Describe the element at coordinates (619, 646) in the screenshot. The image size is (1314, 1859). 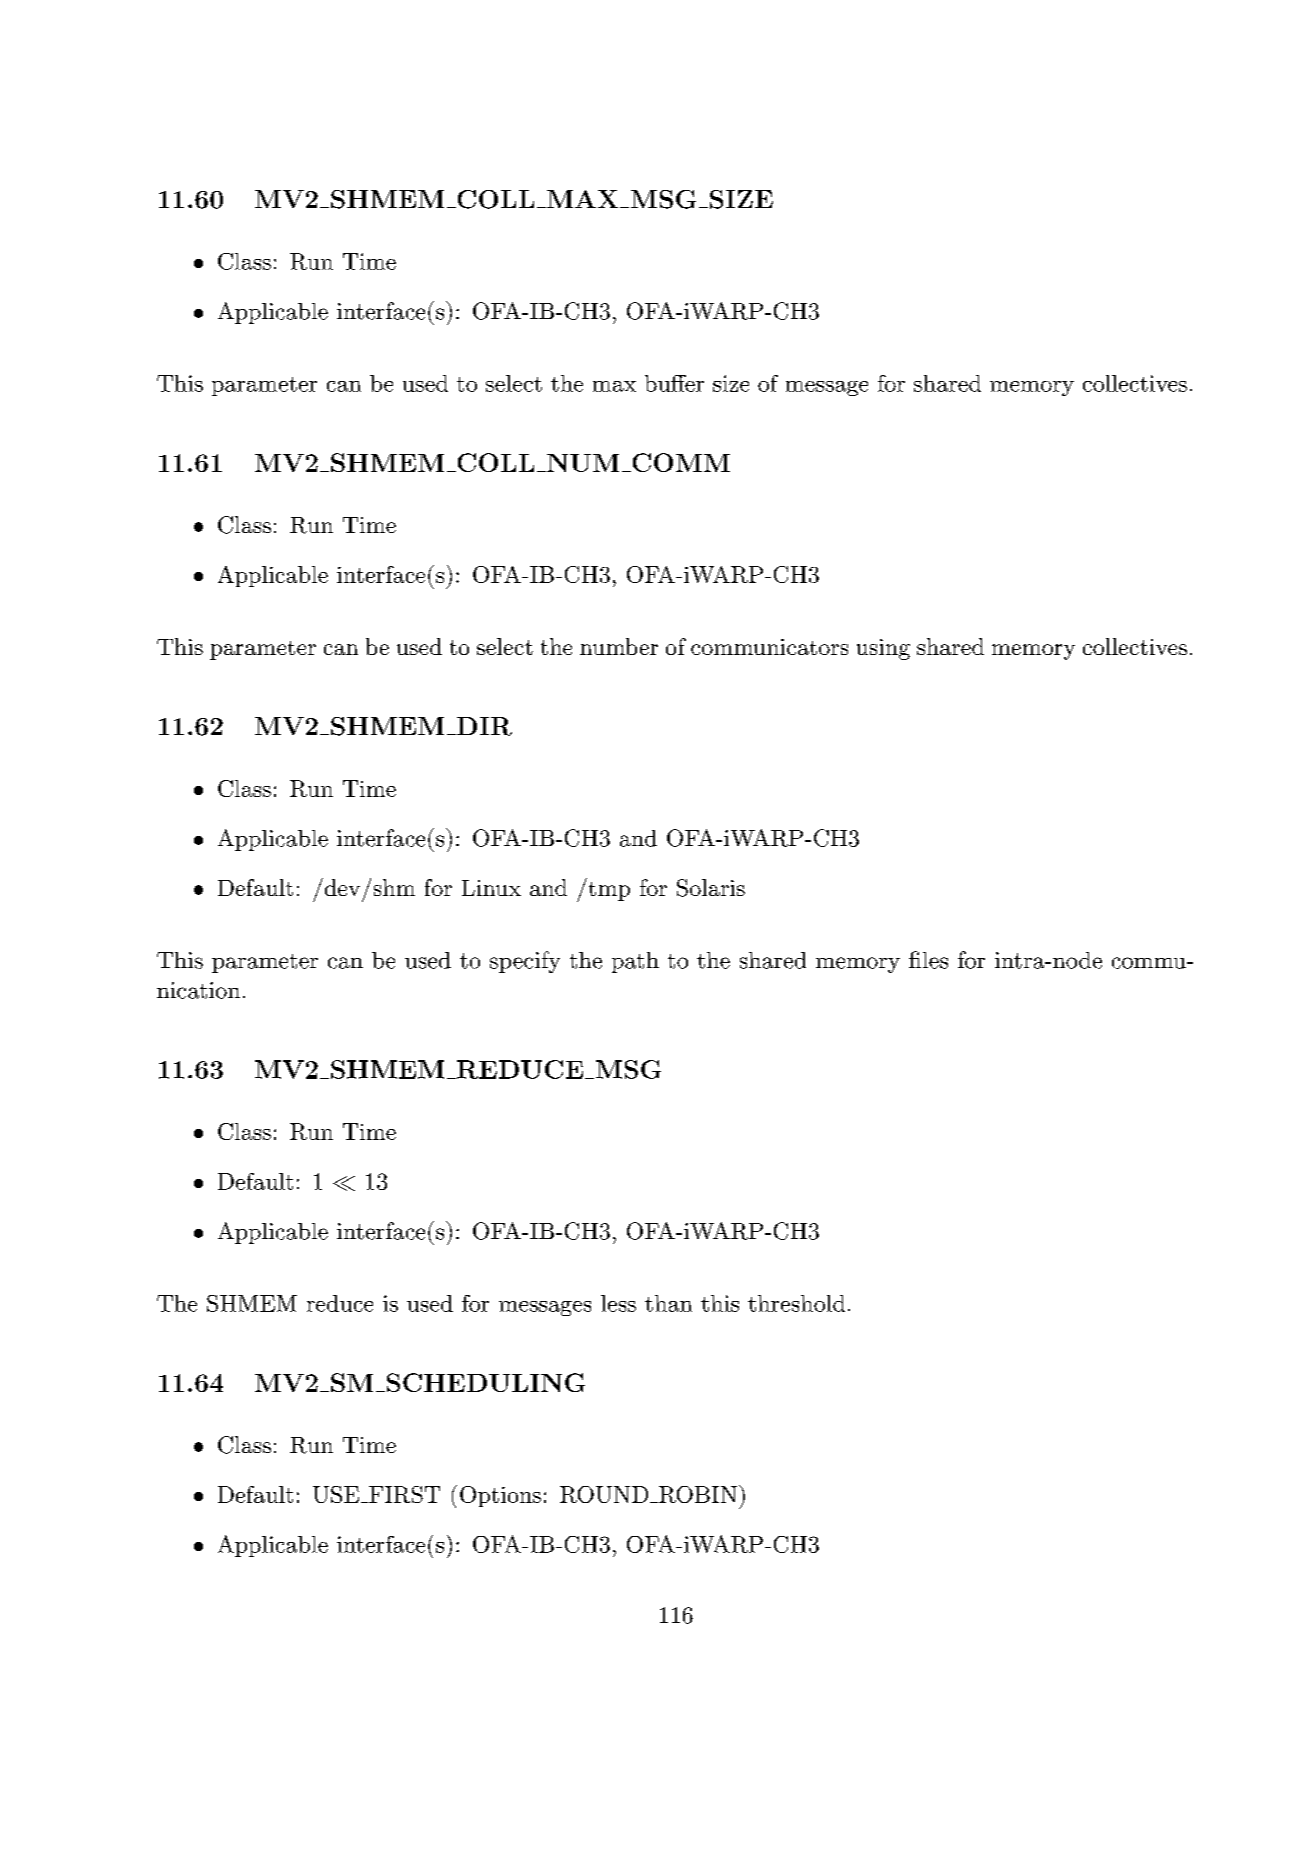
I see `number` at that location.
